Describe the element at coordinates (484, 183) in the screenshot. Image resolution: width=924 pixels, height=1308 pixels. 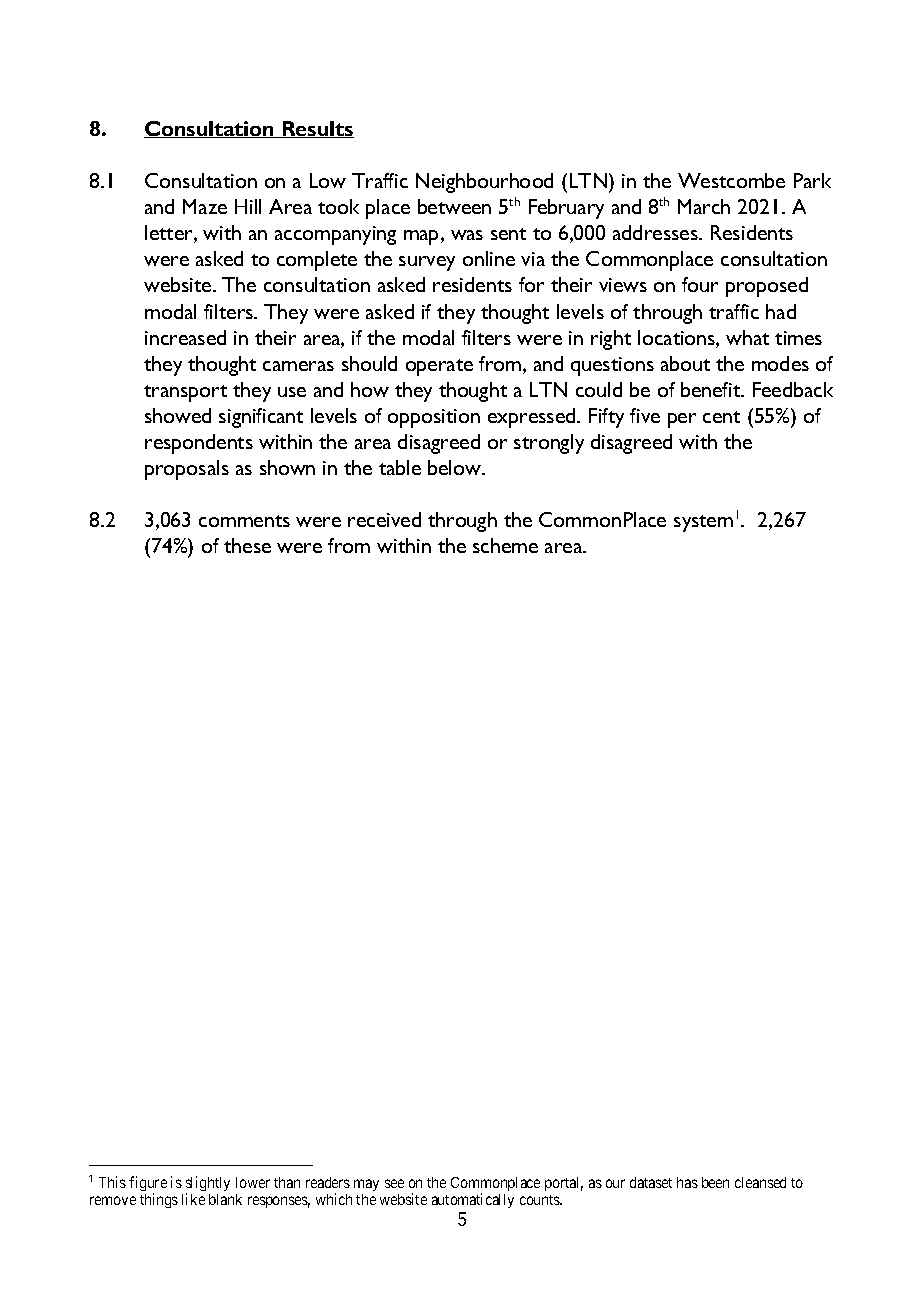
I see `Neighbourhood` at that location.
